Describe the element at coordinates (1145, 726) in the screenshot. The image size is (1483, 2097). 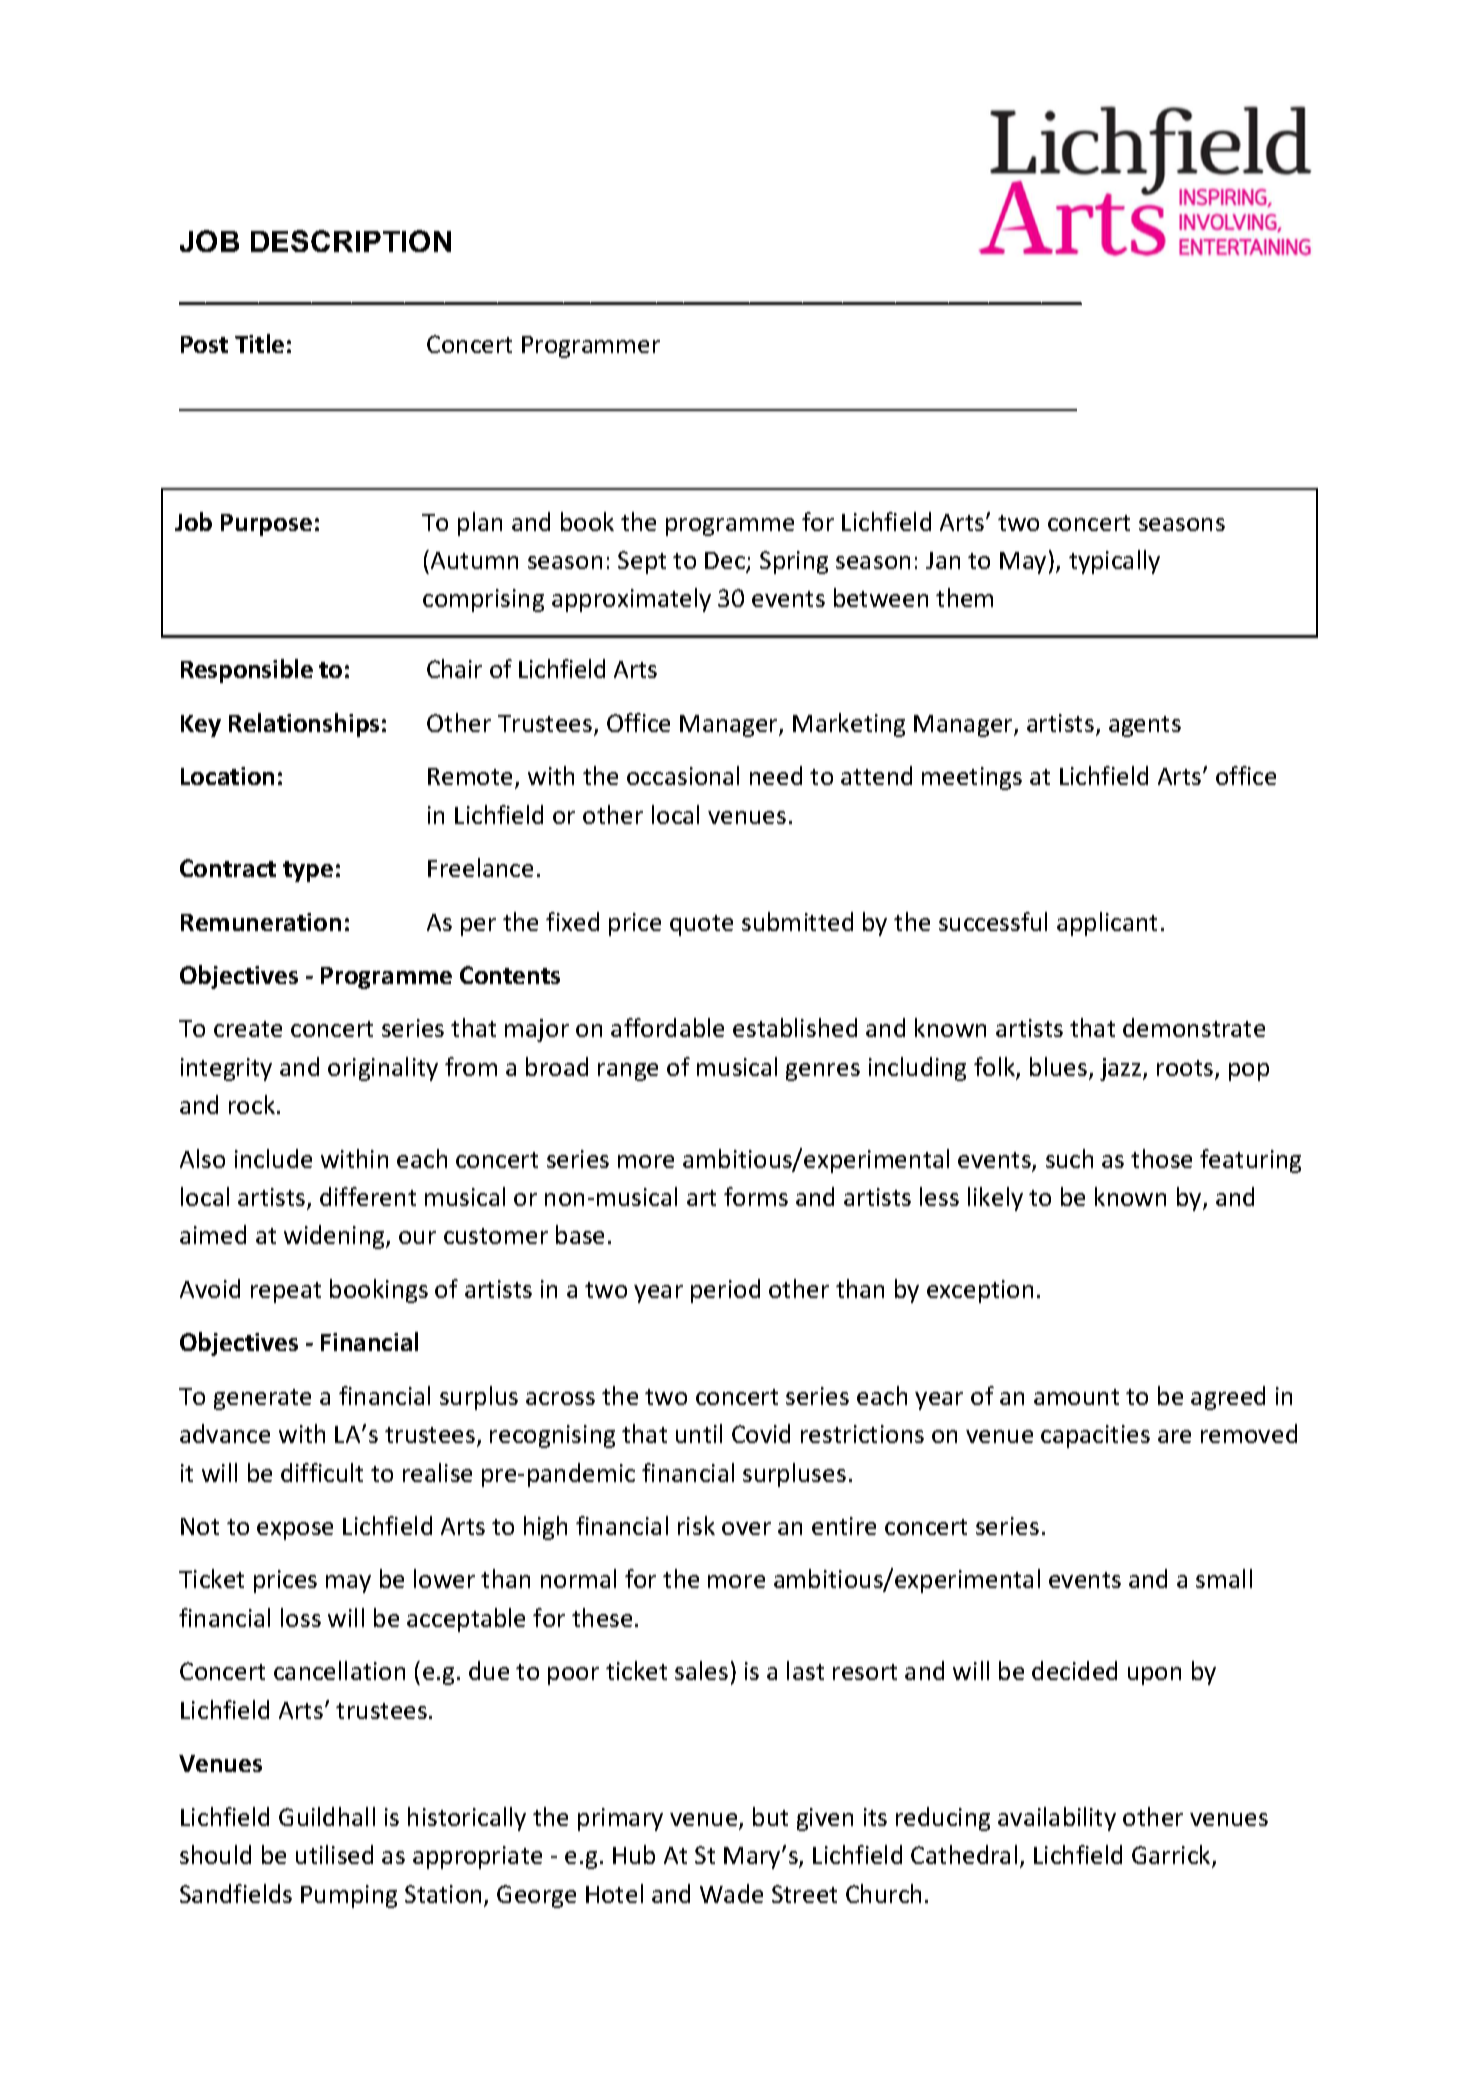
I see `agents` at that location.
